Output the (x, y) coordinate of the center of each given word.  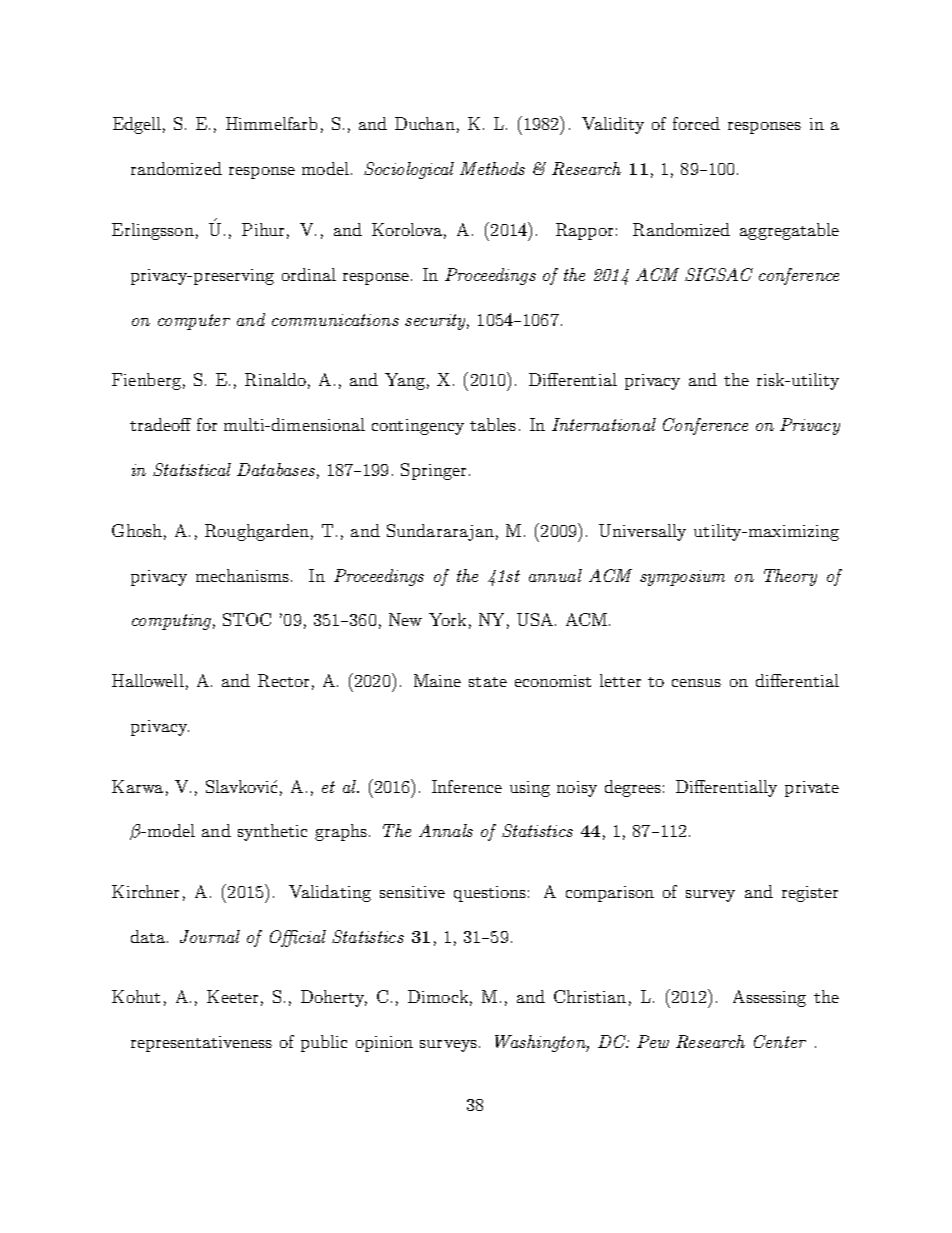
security (437, 322)
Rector (283, 680)
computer (194, 322)
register (810, 894)
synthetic (272, 832)
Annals (446, 830)
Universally (642, 532)
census (696, 683)
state (488, 682)
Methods (492, 168)
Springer (435, 471)
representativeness (201, 1044)
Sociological (409, 170)
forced (696, 123)
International (604, 424)
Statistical (192, 469)
